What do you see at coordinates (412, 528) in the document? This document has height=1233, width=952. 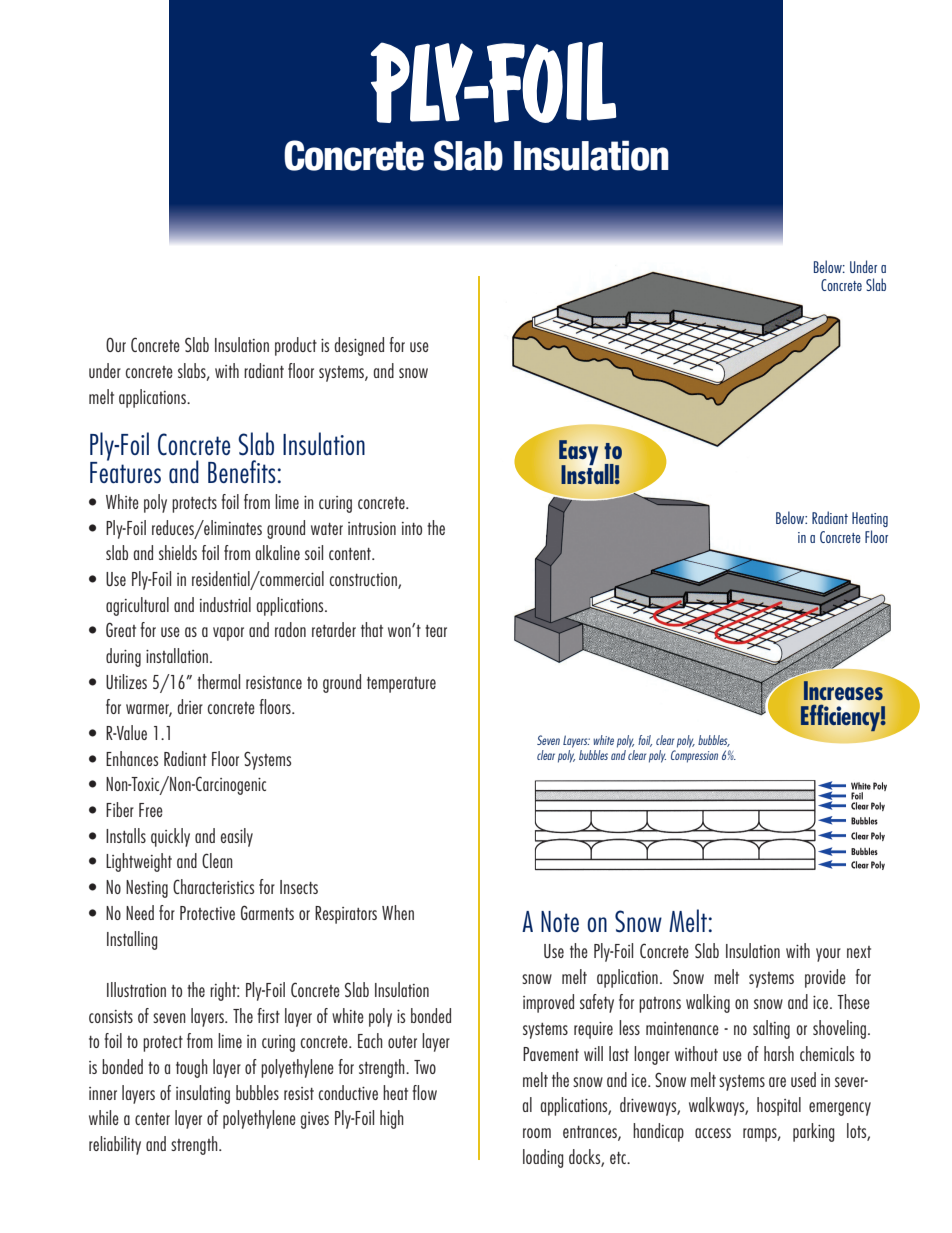 I see `into` at bounding box center [412, 528].
